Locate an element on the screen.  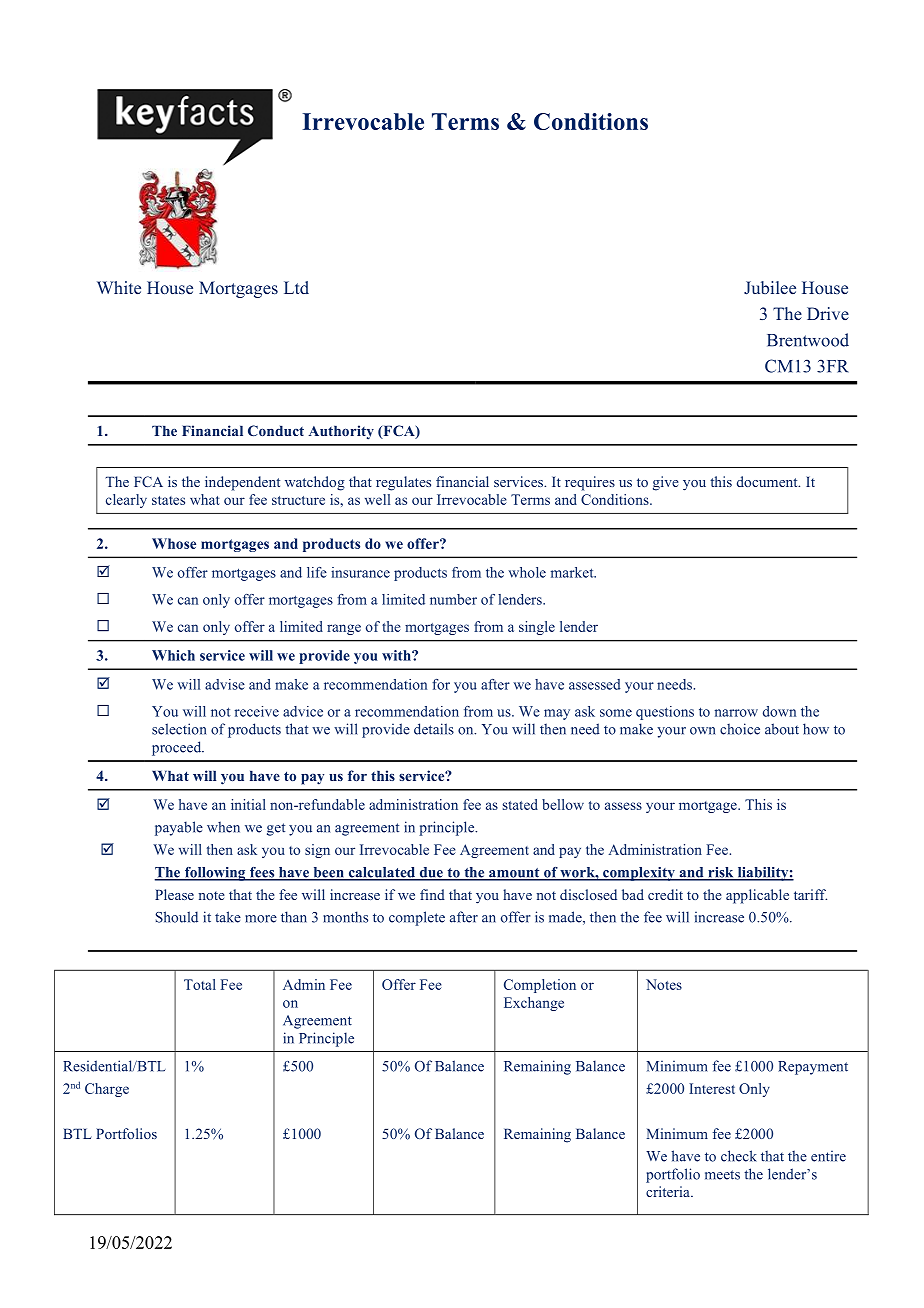
complete is located at coordinates (417, 918).
